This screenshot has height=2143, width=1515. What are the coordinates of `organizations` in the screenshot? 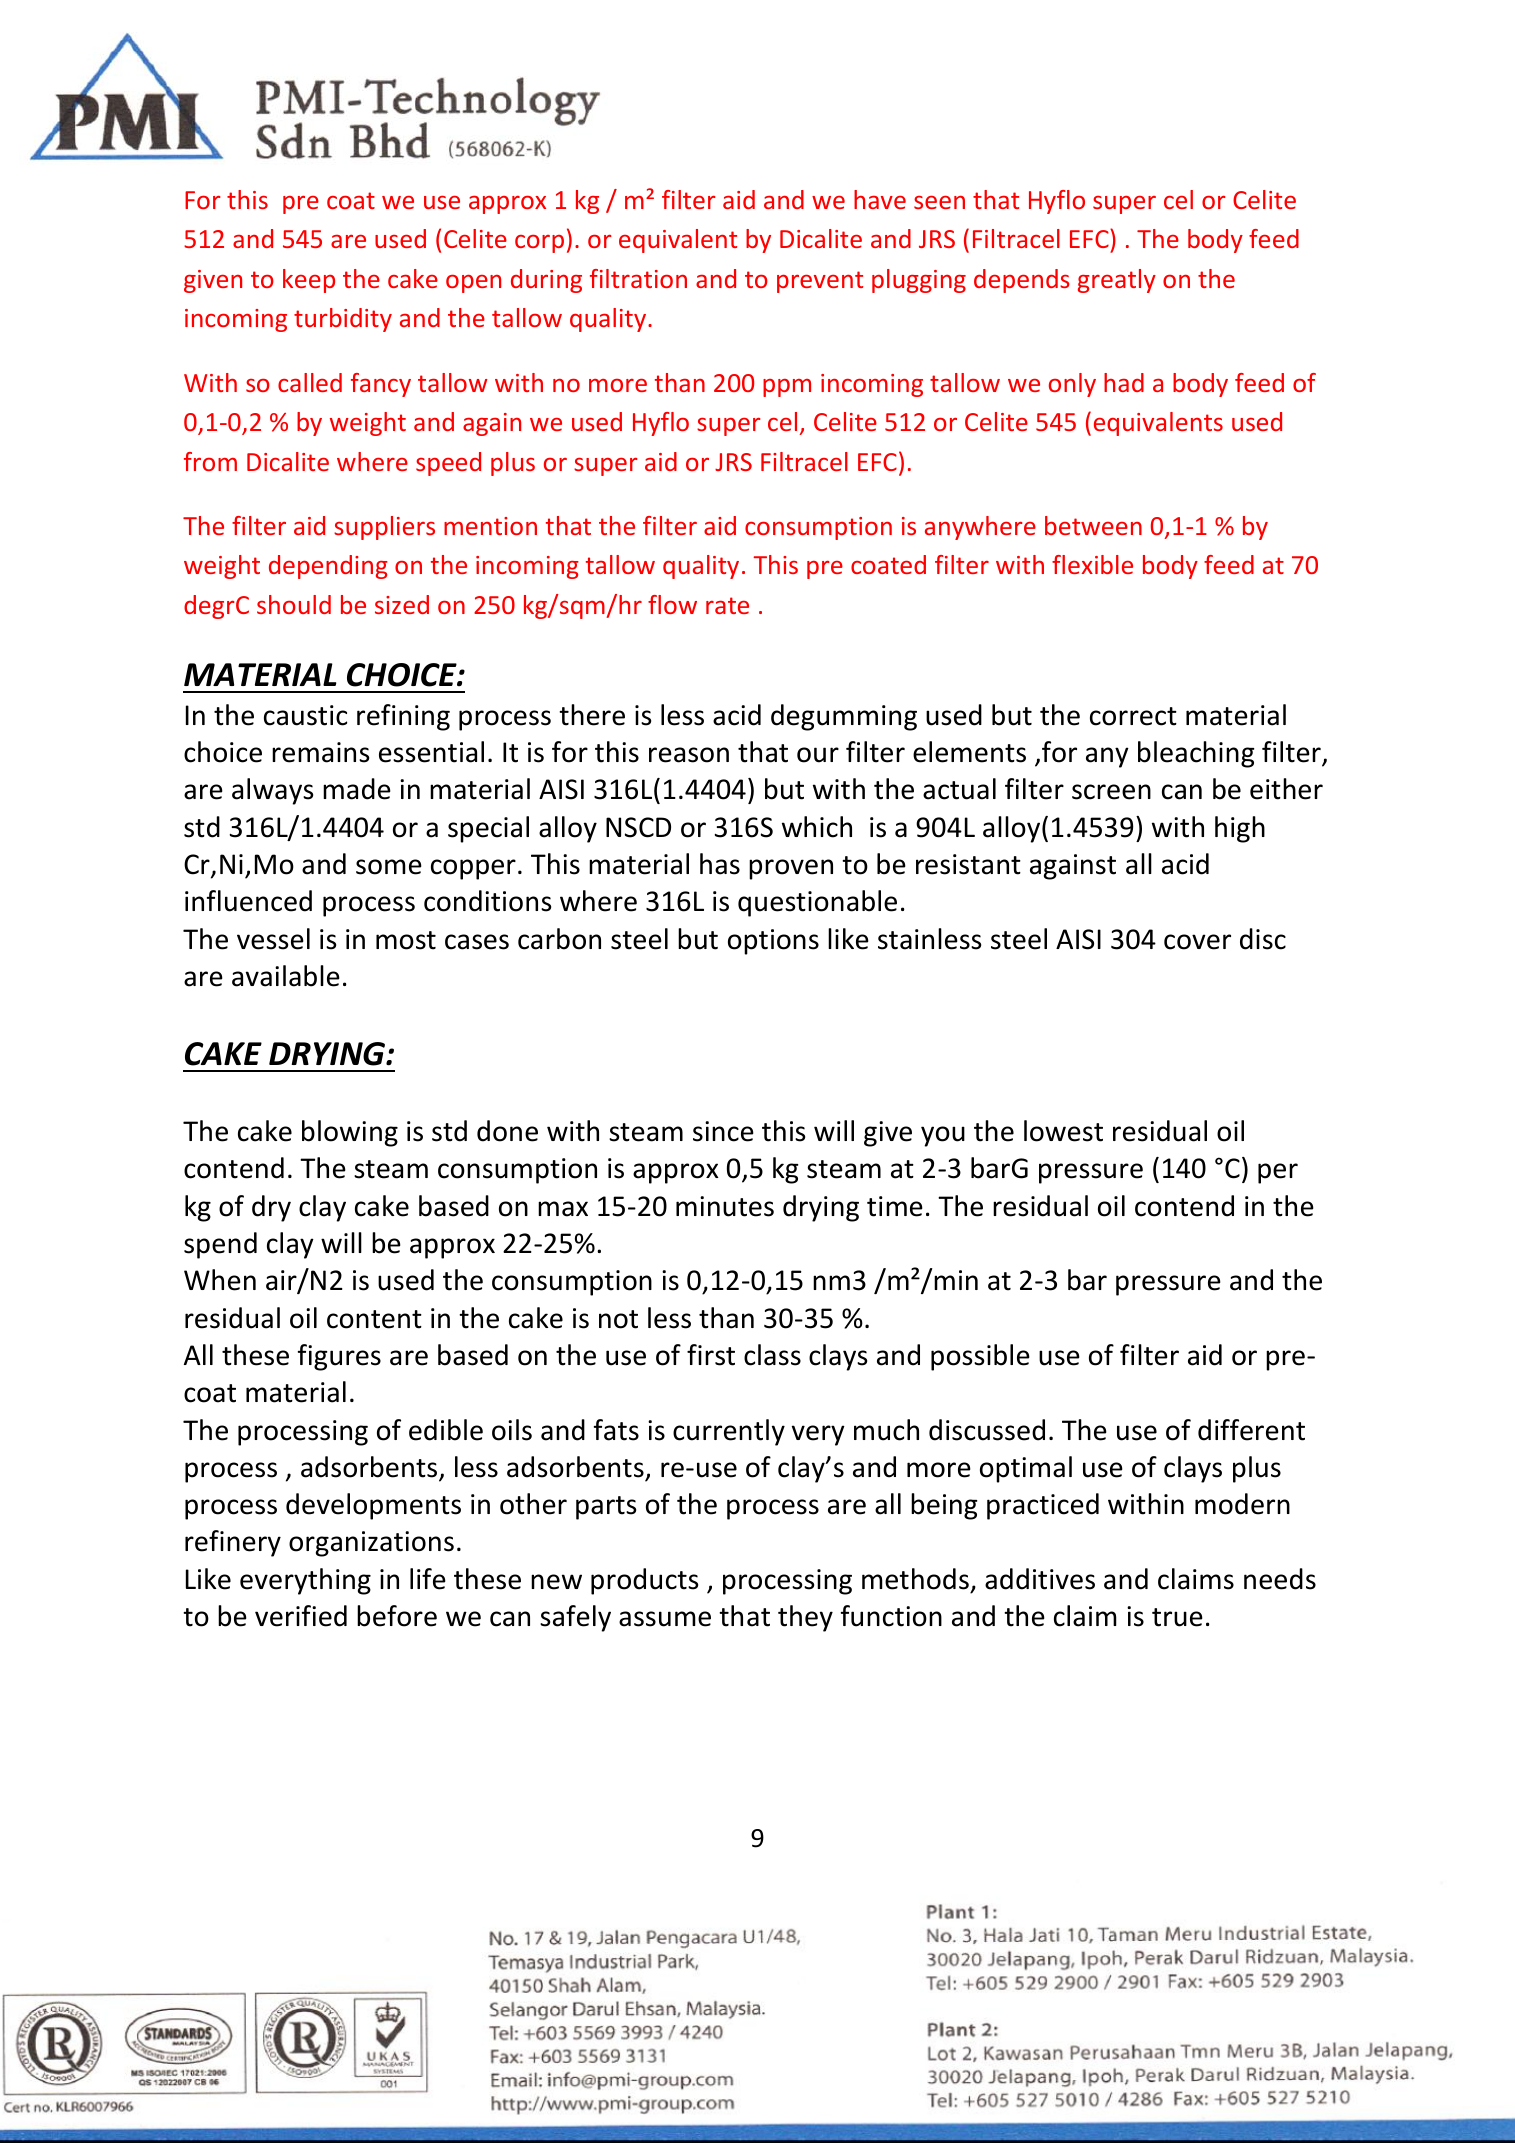 It's located at (371, 1544).
